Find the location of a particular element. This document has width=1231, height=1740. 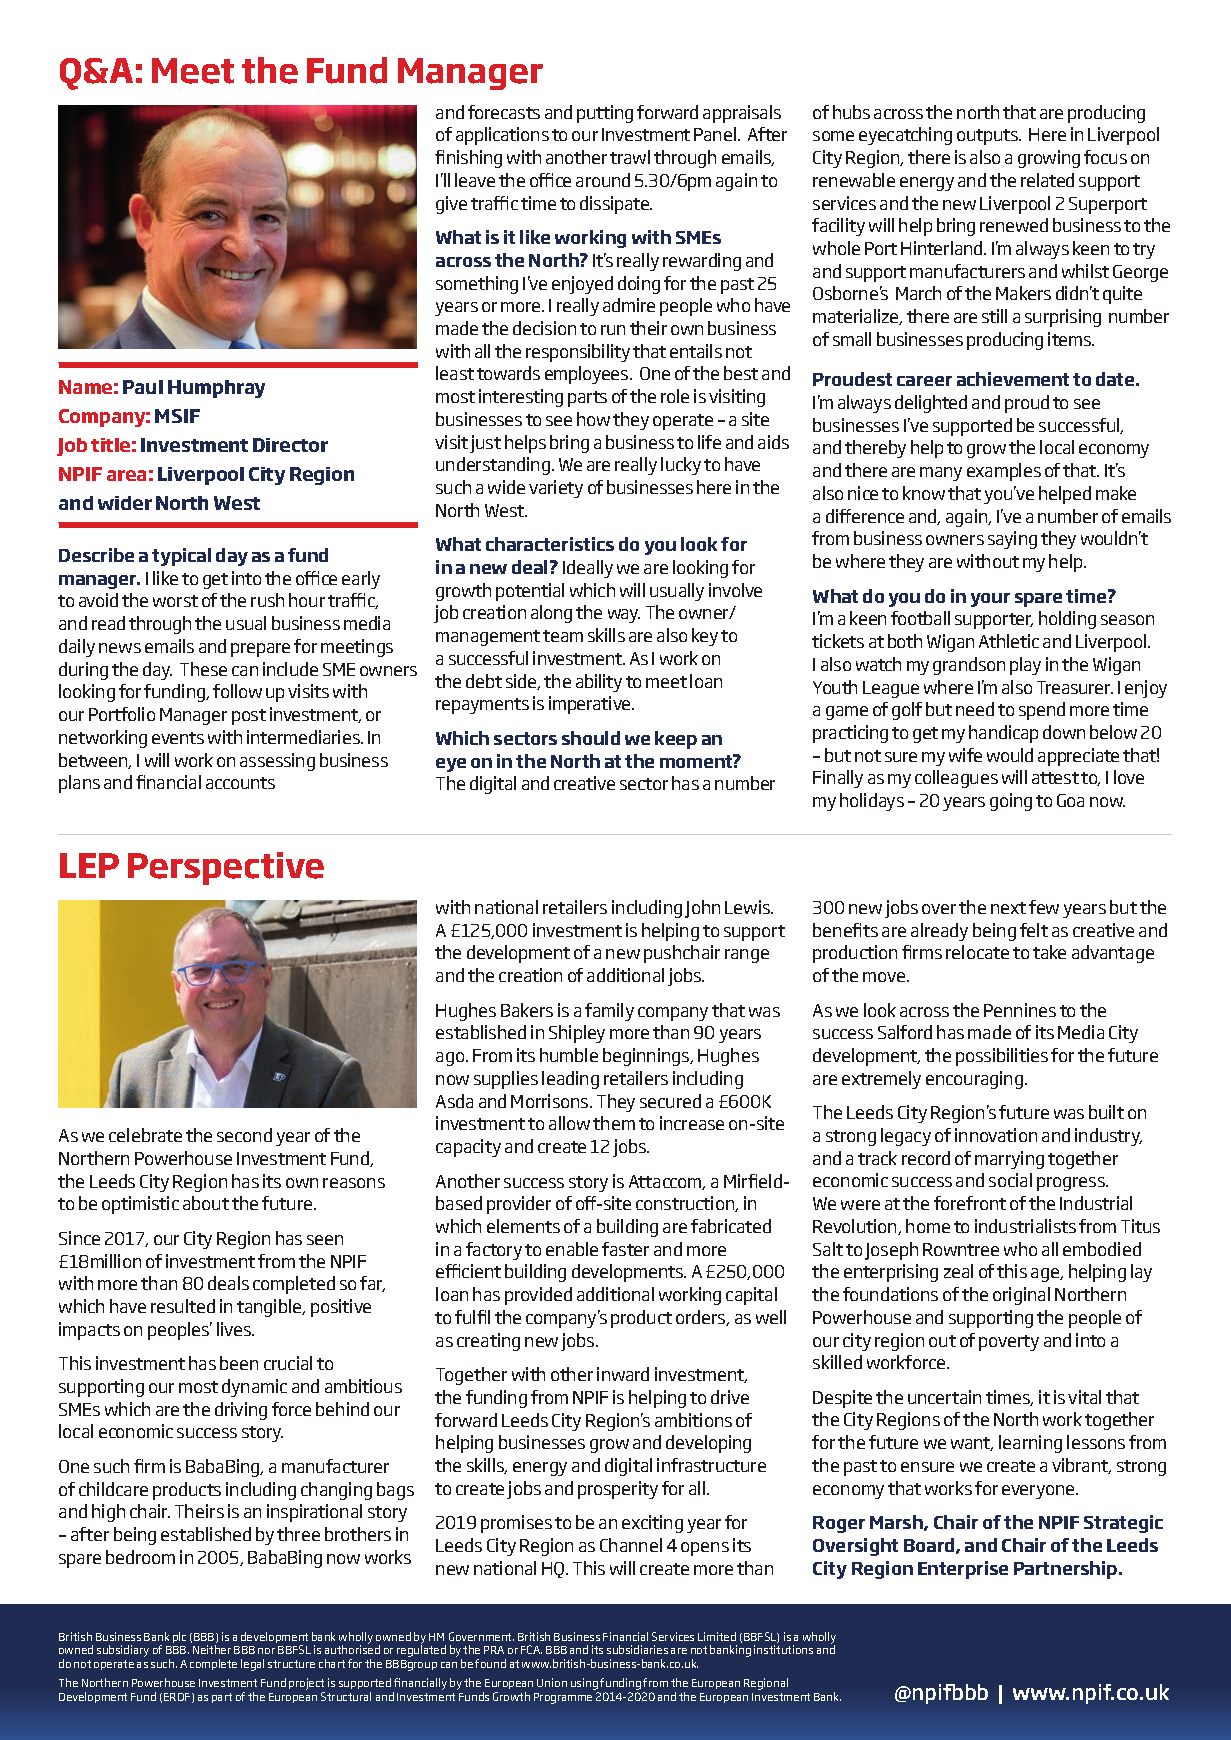

give is located at coordinates (451, 205).
